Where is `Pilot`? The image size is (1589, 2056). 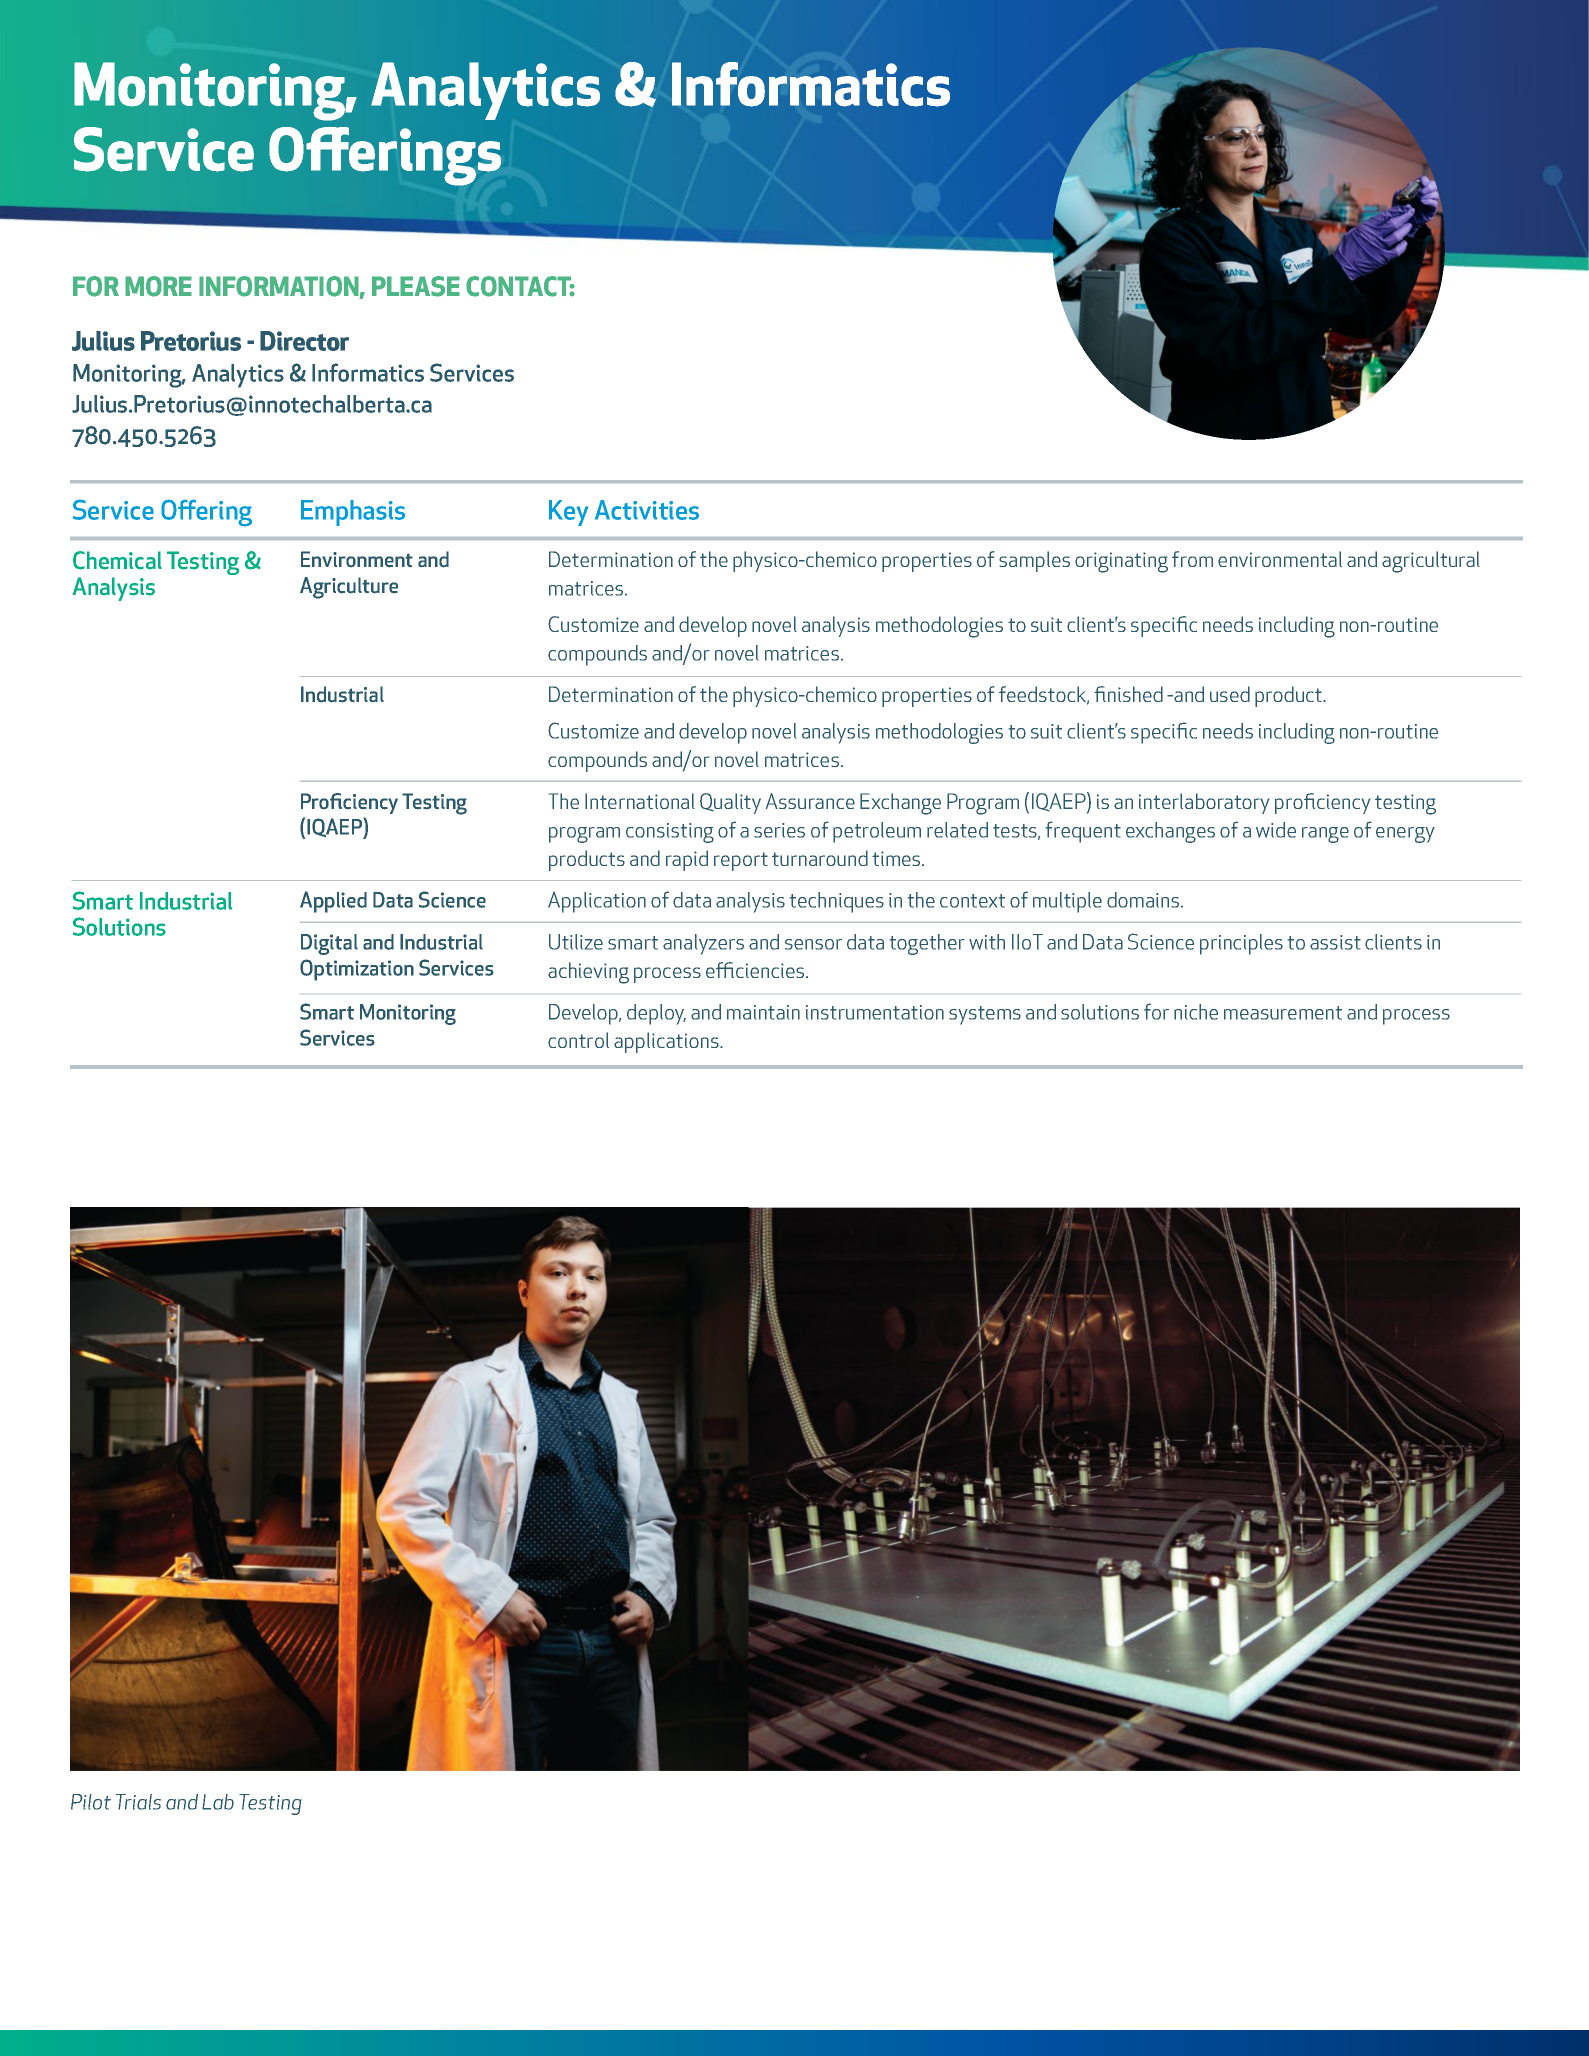
Pilot is located at coordinates (91, 1802).
